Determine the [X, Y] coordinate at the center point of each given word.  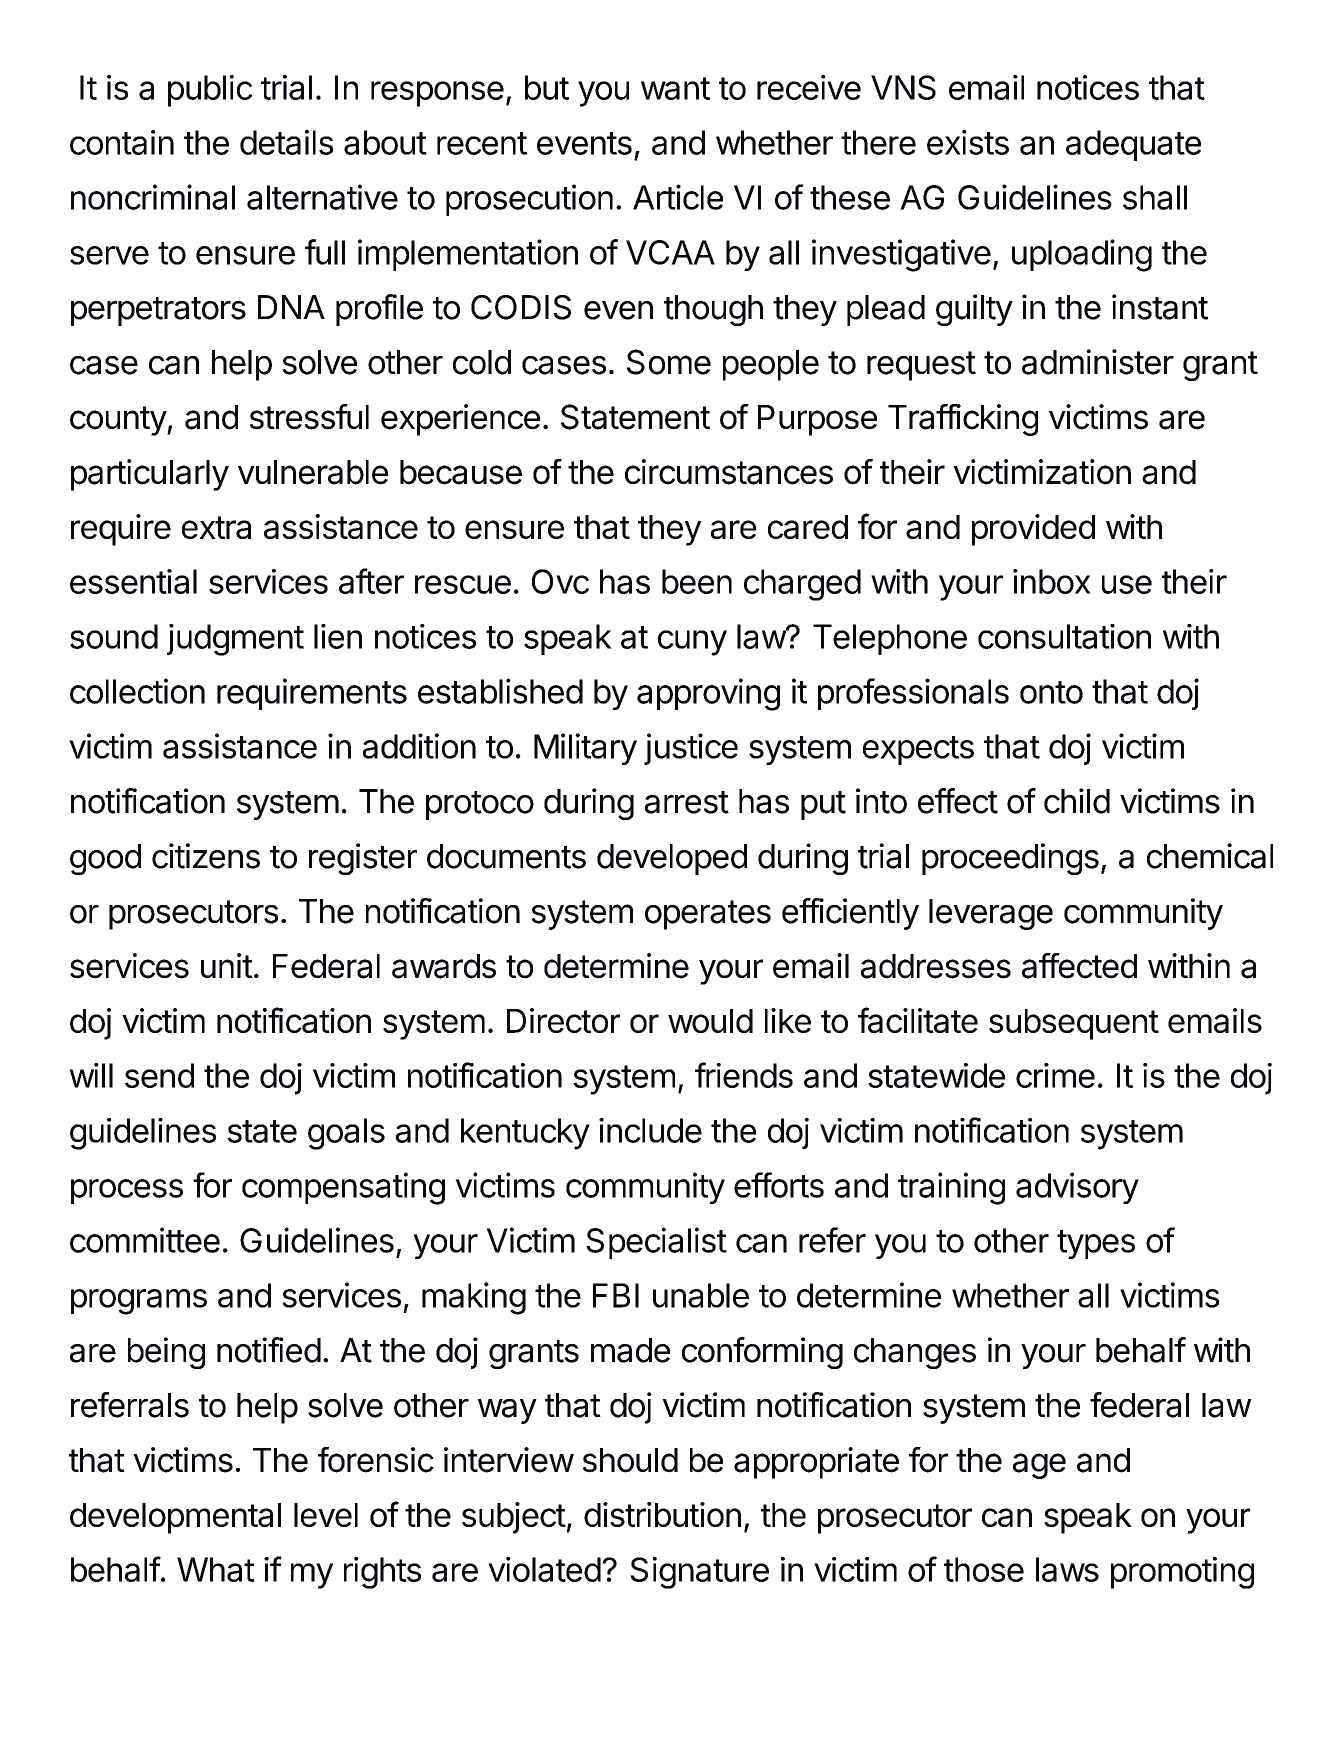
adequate [1133, 145]
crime [1055, 1075]
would [710, 1021]
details [286, 142]
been [697, 581]
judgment [235, 640]
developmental [175, 1518]
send [159, 1075]
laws [1067, 1569]
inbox [1052, 581]
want [675, 88]
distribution [662, 1514]
